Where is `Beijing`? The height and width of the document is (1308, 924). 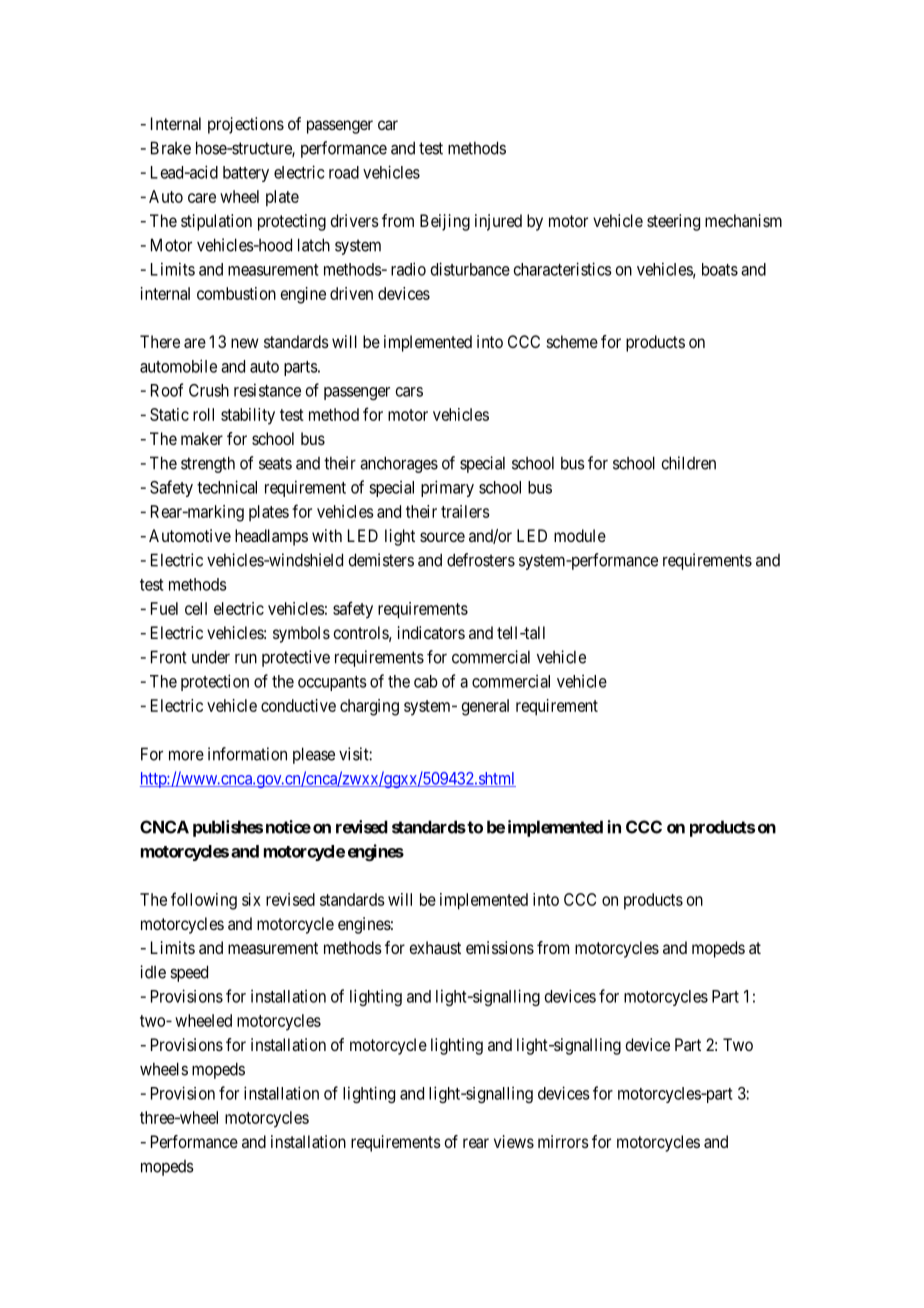 Beijing is located at coordinates (445, 222).
